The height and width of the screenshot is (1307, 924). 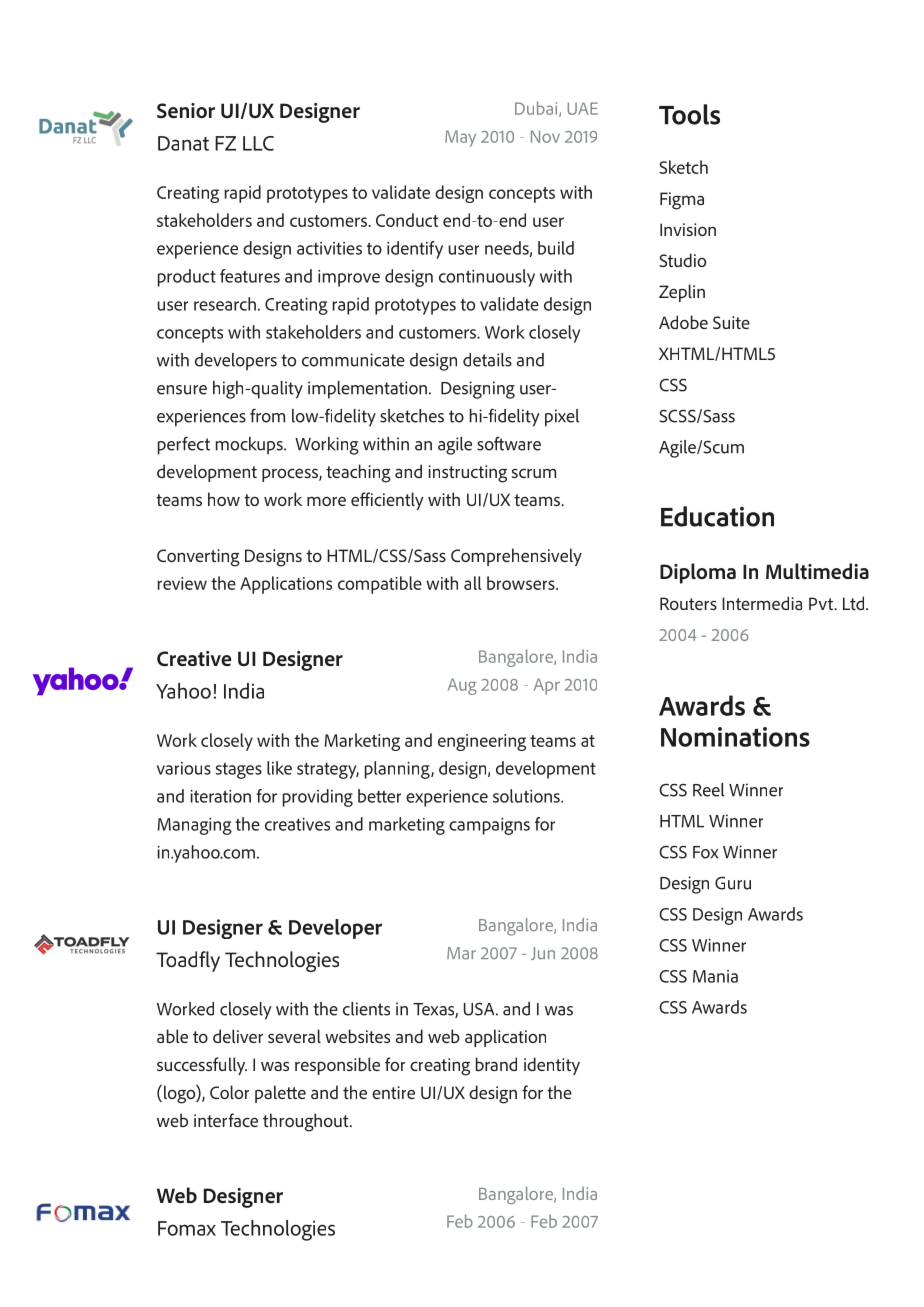 What do you see at coordinates (271, 1094) in the screenshot?
I see `pale` at bounding box center [271, 1094].
